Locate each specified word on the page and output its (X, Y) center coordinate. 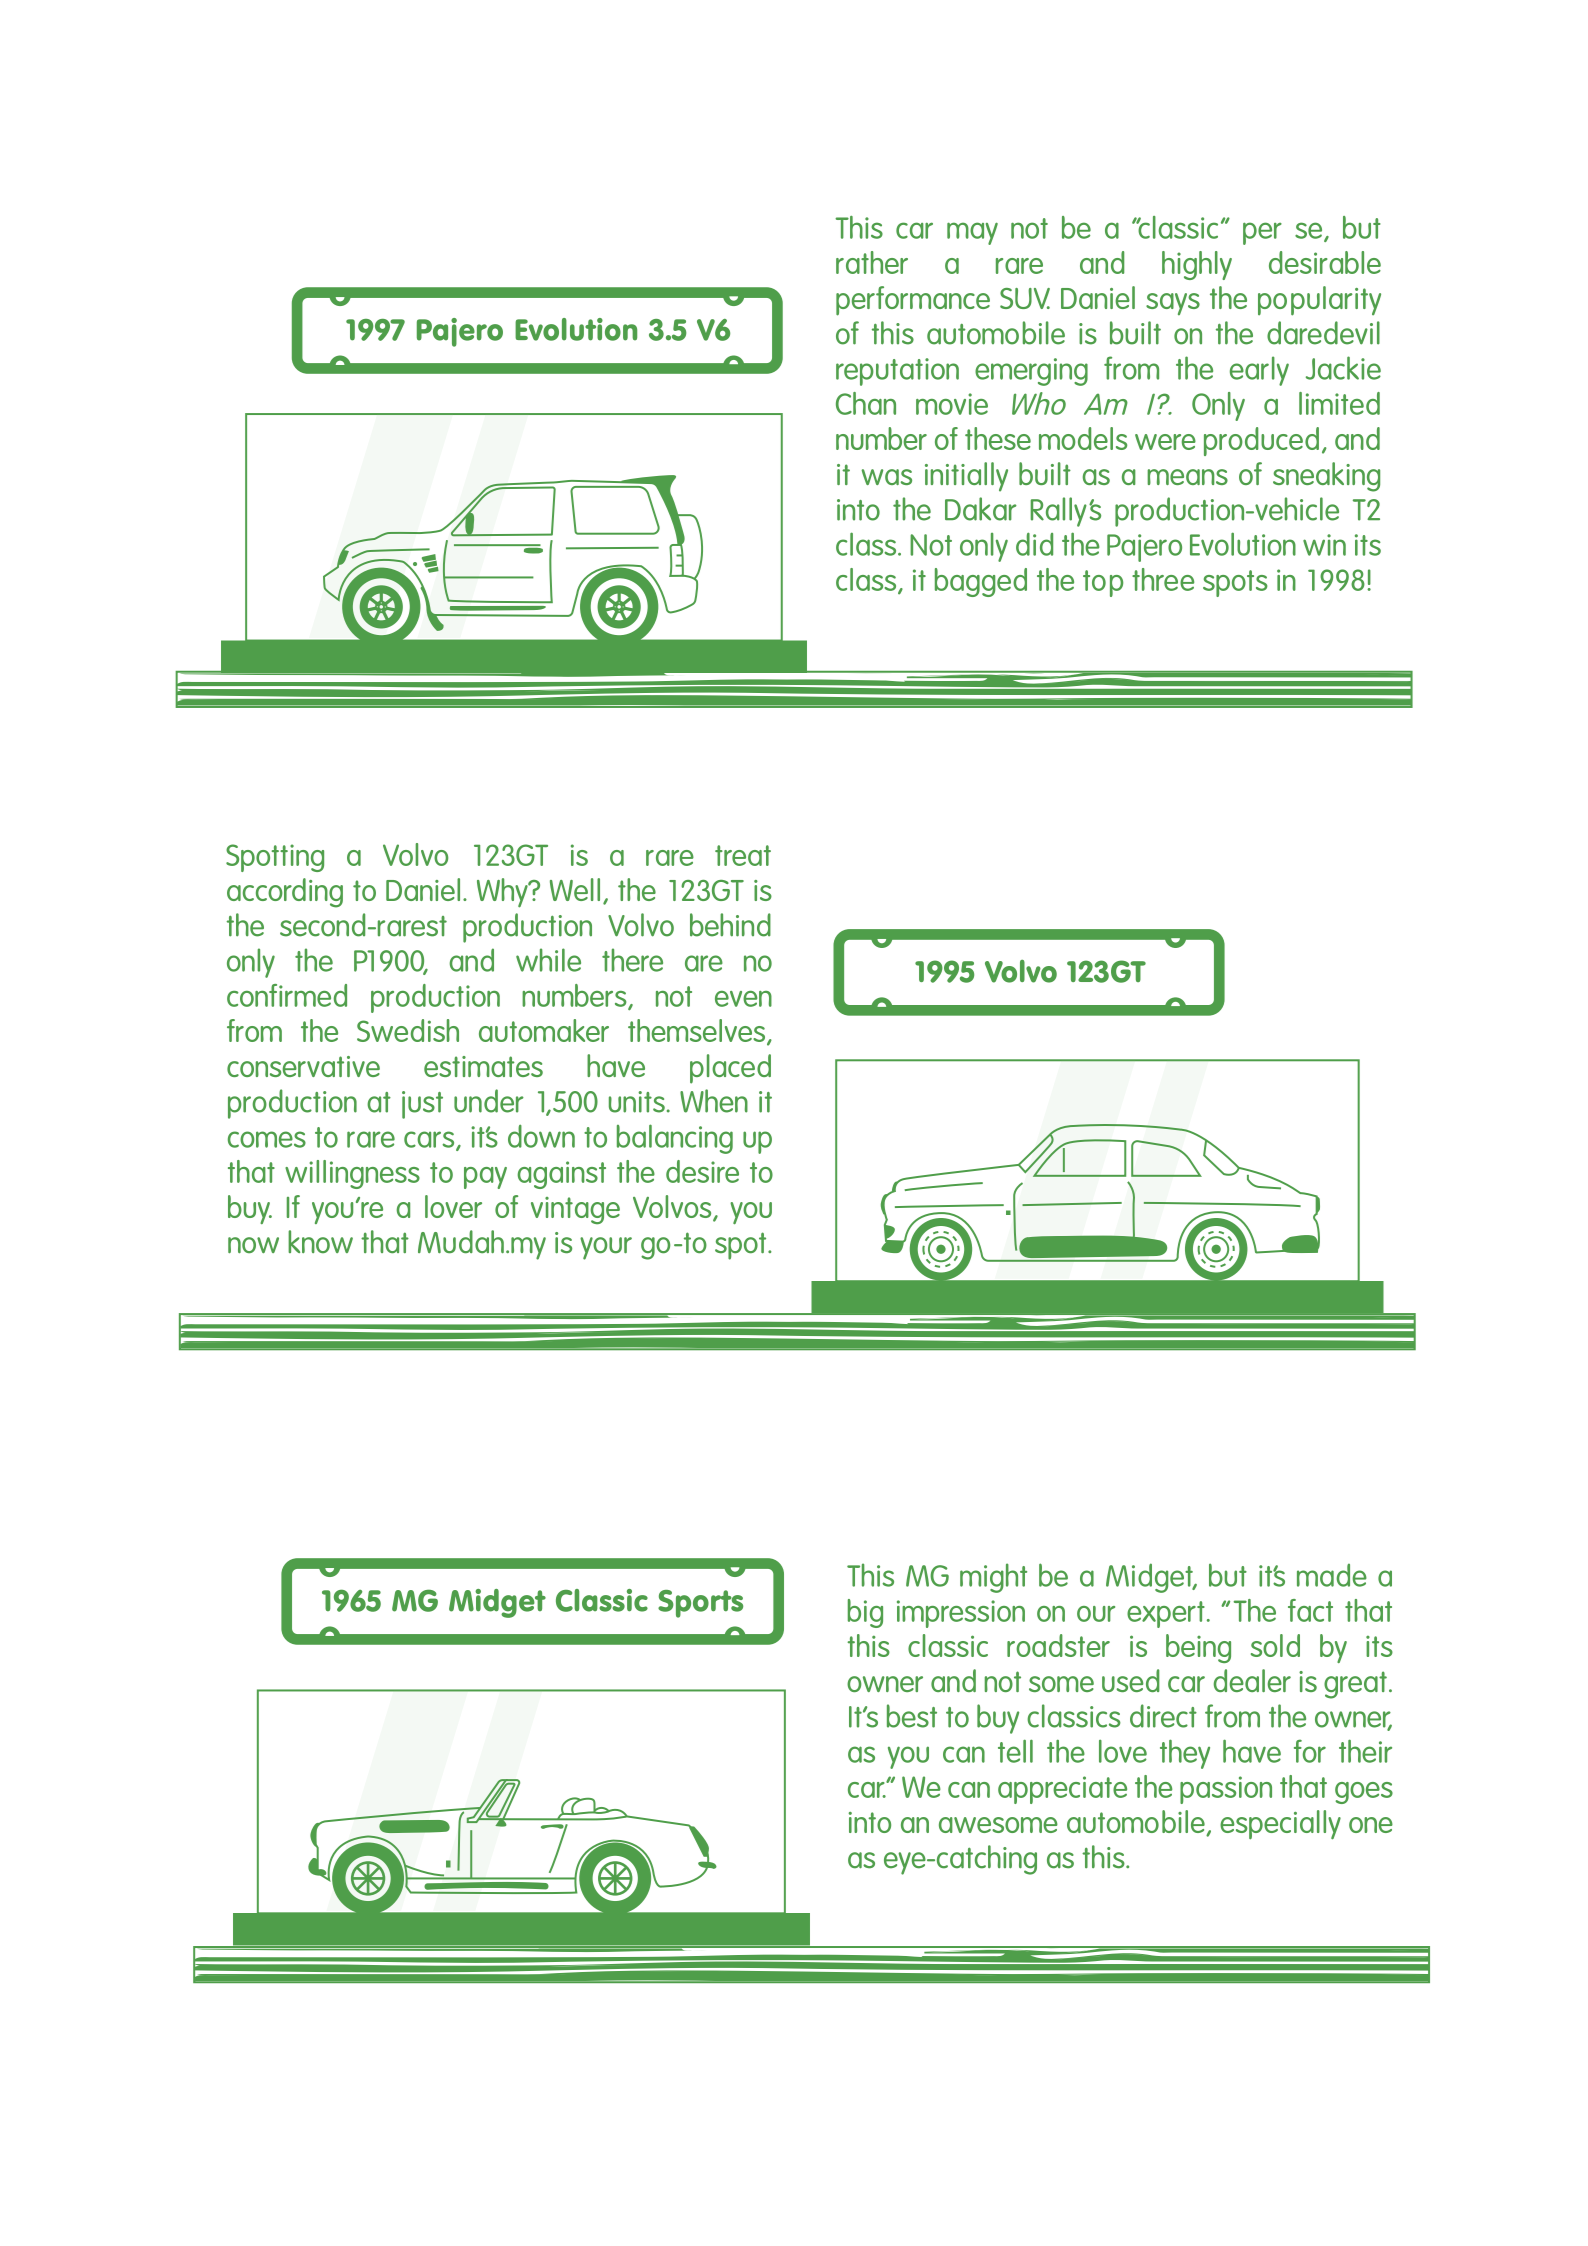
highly (1197, 265)
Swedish (408, 1030)
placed (730, 1069)
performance (913, 301)
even (743, 999)
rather (872, 262)
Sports (700, 1604)
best (912, 1716)
